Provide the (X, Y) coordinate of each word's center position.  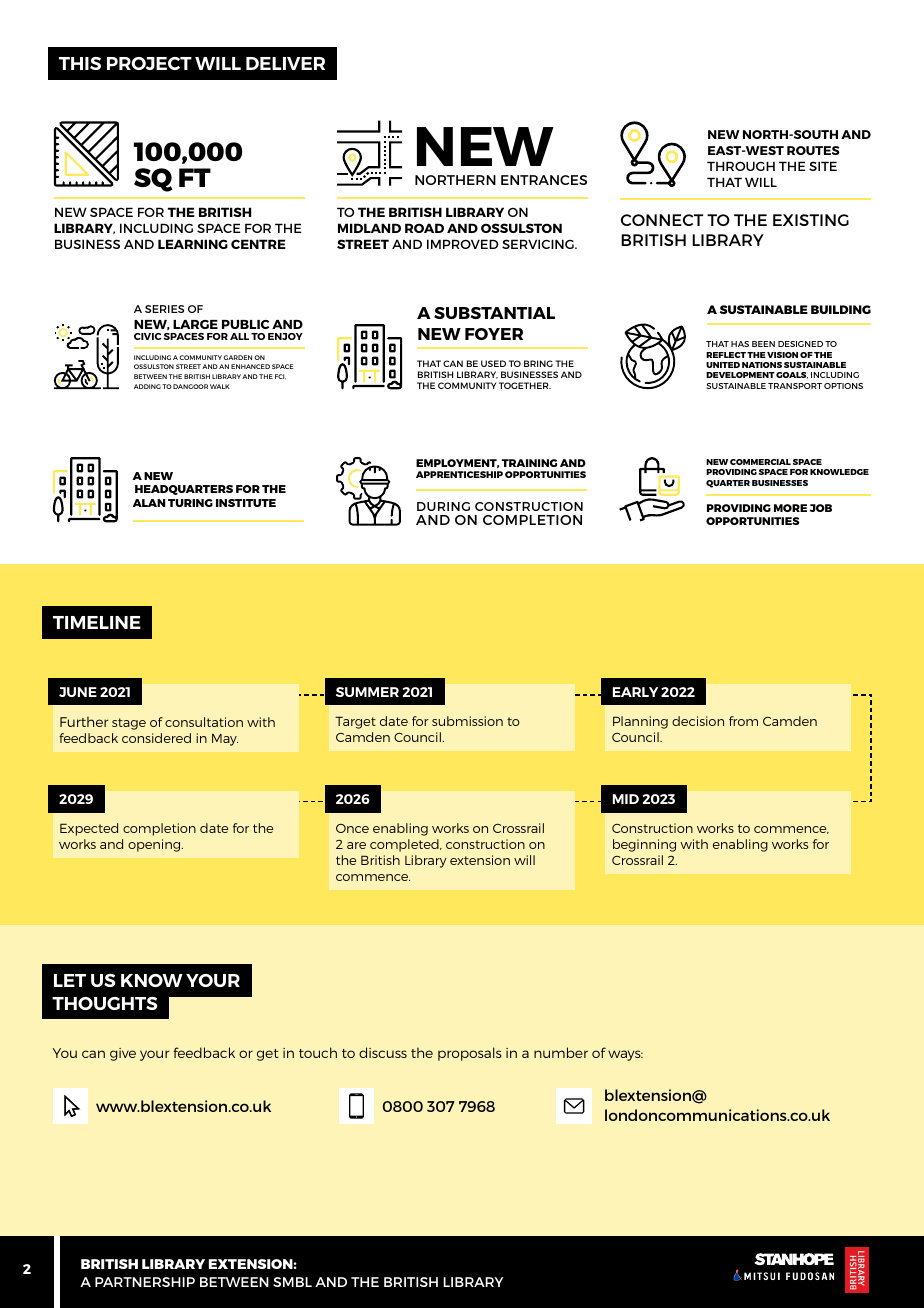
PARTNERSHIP (145, 1282)
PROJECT (149, 63)
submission (467, 721)
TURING (190, 503)
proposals (470, 1054)
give (123, 1054)
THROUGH (741, 166)
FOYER (494, 334)
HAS (740, 344)
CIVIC (147, 336)
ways (625, 1055)
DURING (443, 506)
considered (156, 738)
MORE (790, 508)
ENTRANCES (544, 180)
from (743, 721)
